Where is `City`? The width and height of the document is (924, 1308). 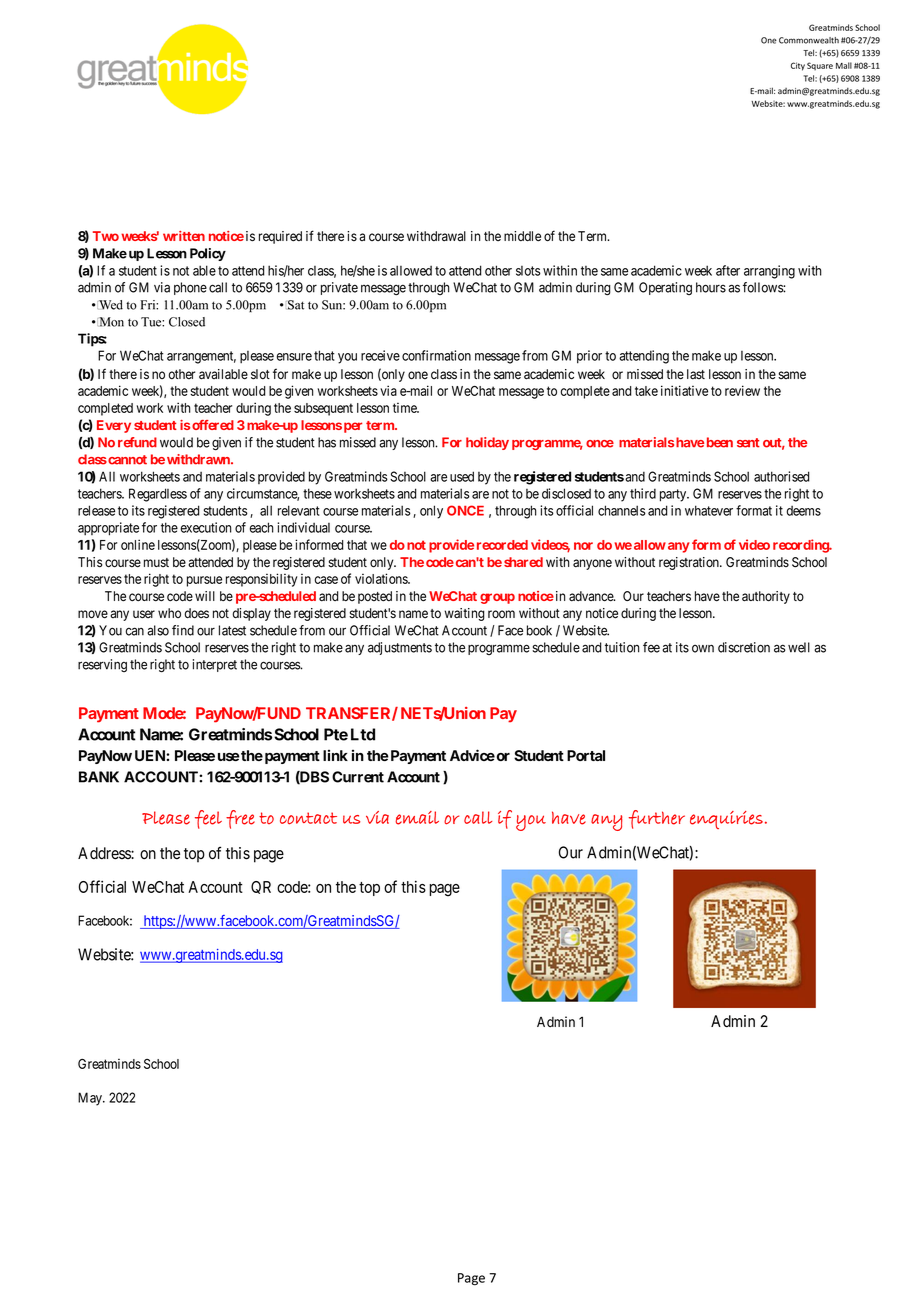 City is located at coordinates (798, 66).
